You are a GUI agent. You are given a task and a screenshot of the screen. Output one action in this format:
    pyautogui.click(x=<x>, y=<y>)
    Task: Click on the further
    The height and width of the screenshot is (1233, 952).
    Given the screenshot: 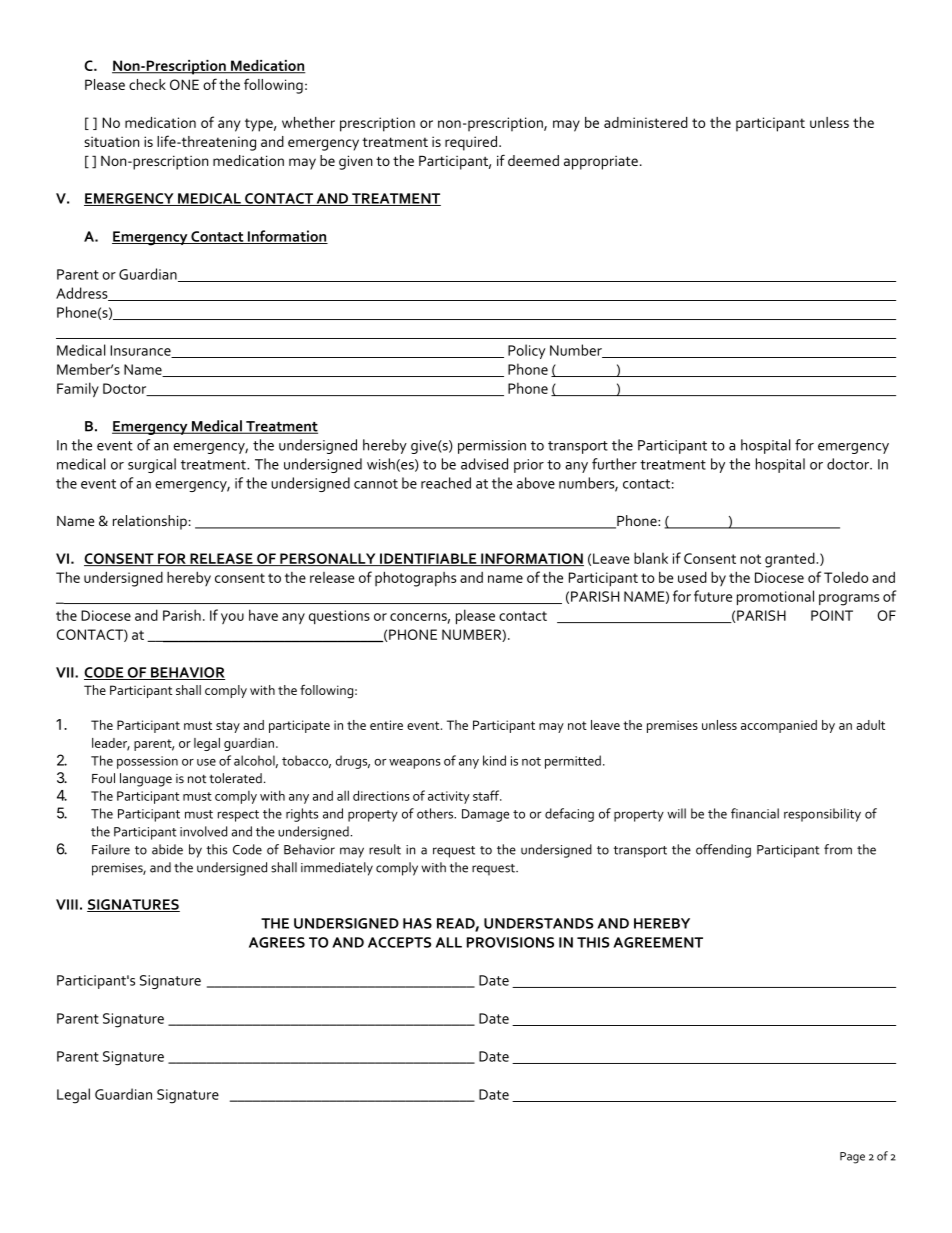 What is the action you would take?
    pyautogui.click(x=614, y=464)
